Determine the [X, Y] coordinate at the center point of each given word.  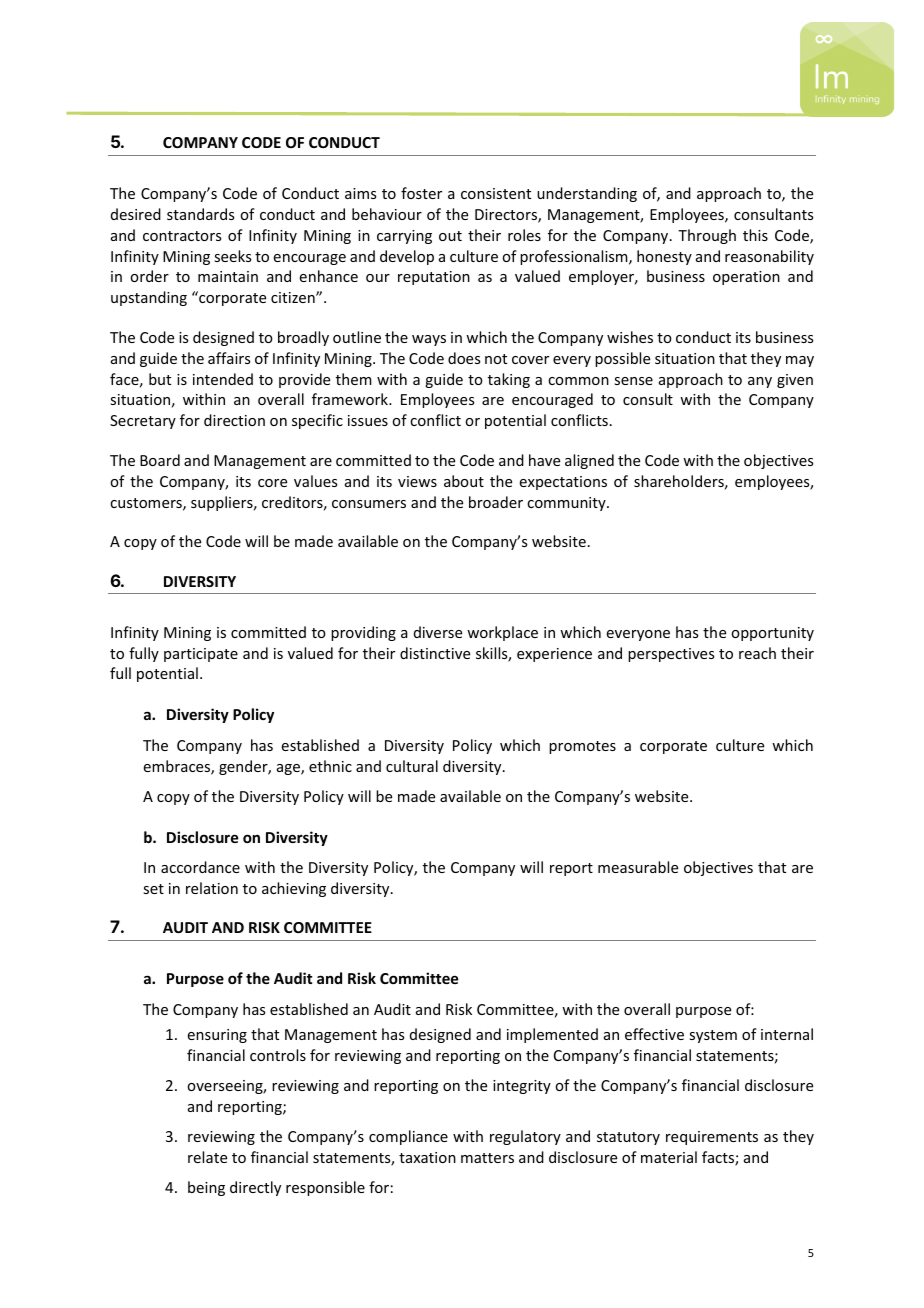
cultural [412, 766]
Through [707, 236]
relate [207, 1157]
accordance [200, 867]
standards [200, 214]
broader [496, 502]
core [272, 483]
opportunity [772, 634]
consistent [496, 193]
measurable [638, 867]
